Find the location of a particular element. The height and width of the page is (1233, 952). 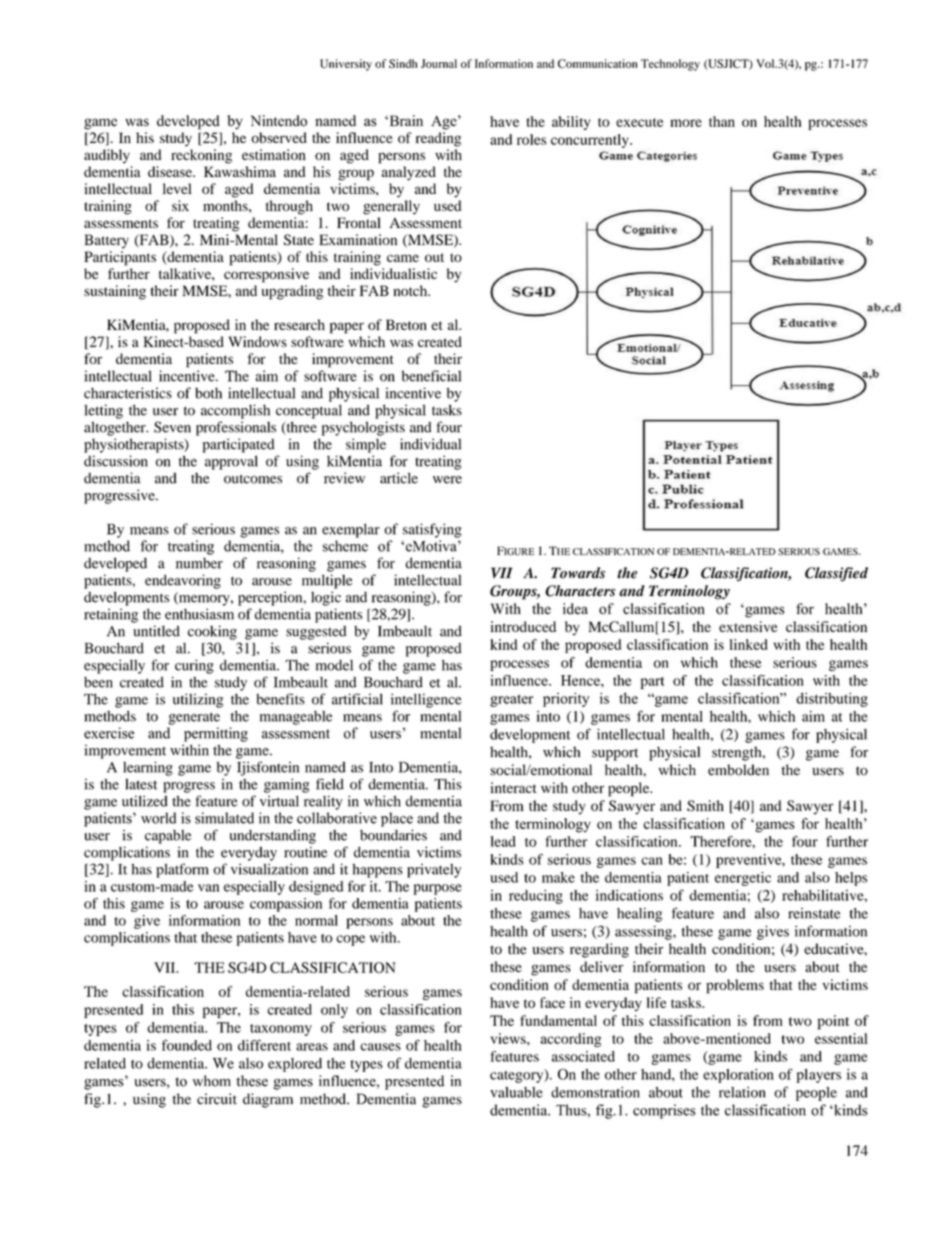

valuable is located at coordinates (516, 1092).
